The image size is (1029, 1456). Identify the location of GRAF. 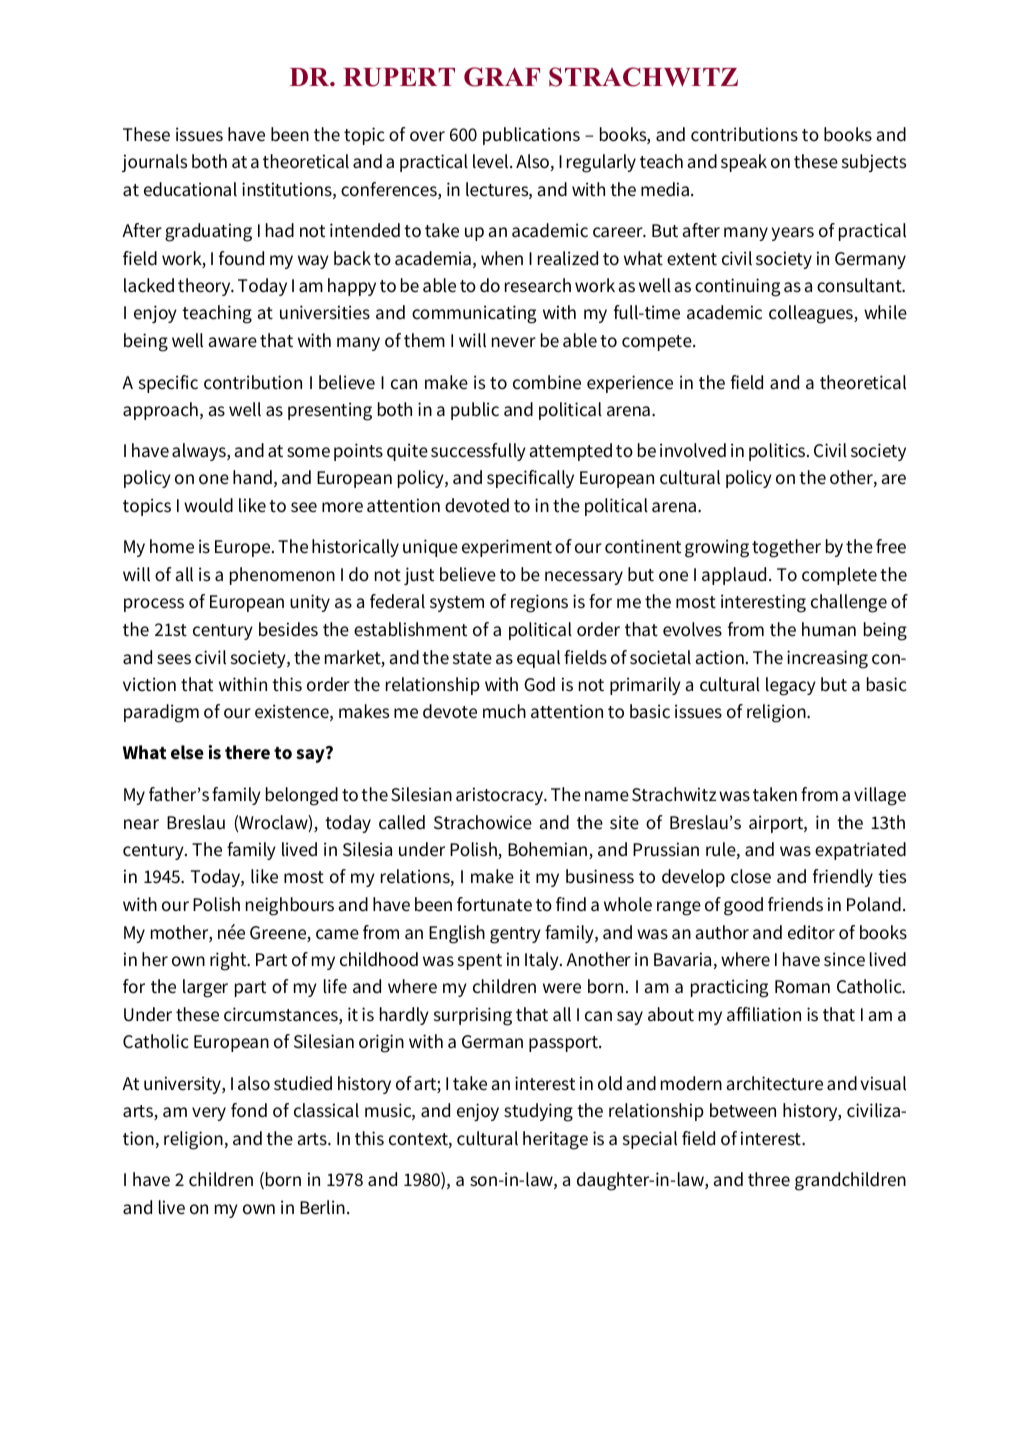
(502, 77).
